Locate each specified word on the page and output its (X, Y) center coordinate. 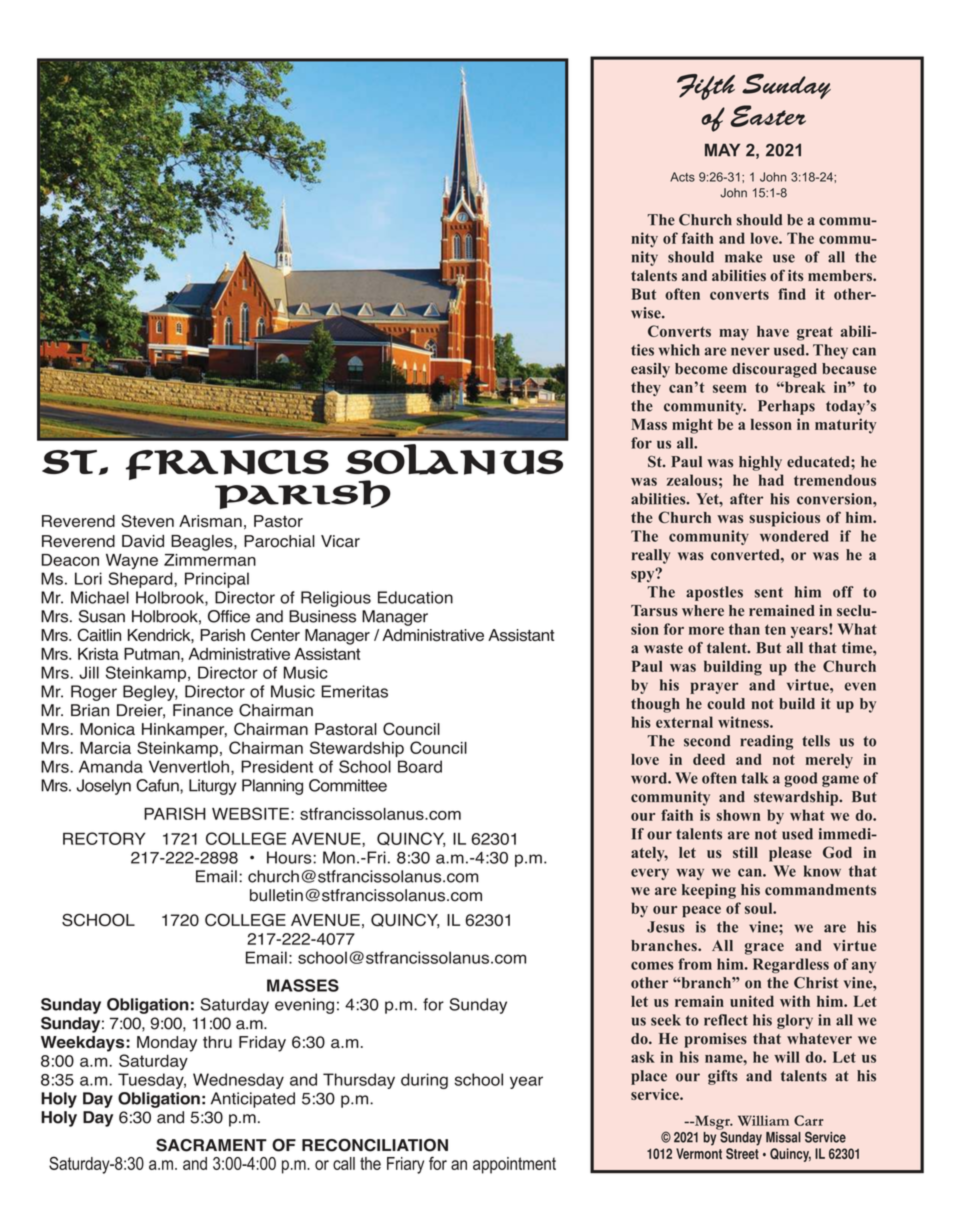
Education (415, 597)
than (744, 629)
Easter (768, 116)
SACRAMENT (211, 1145)
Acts (682, 177)
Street (742, 1153)
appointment (514, 1165)
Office (229, 616)
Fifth (706, 87)
